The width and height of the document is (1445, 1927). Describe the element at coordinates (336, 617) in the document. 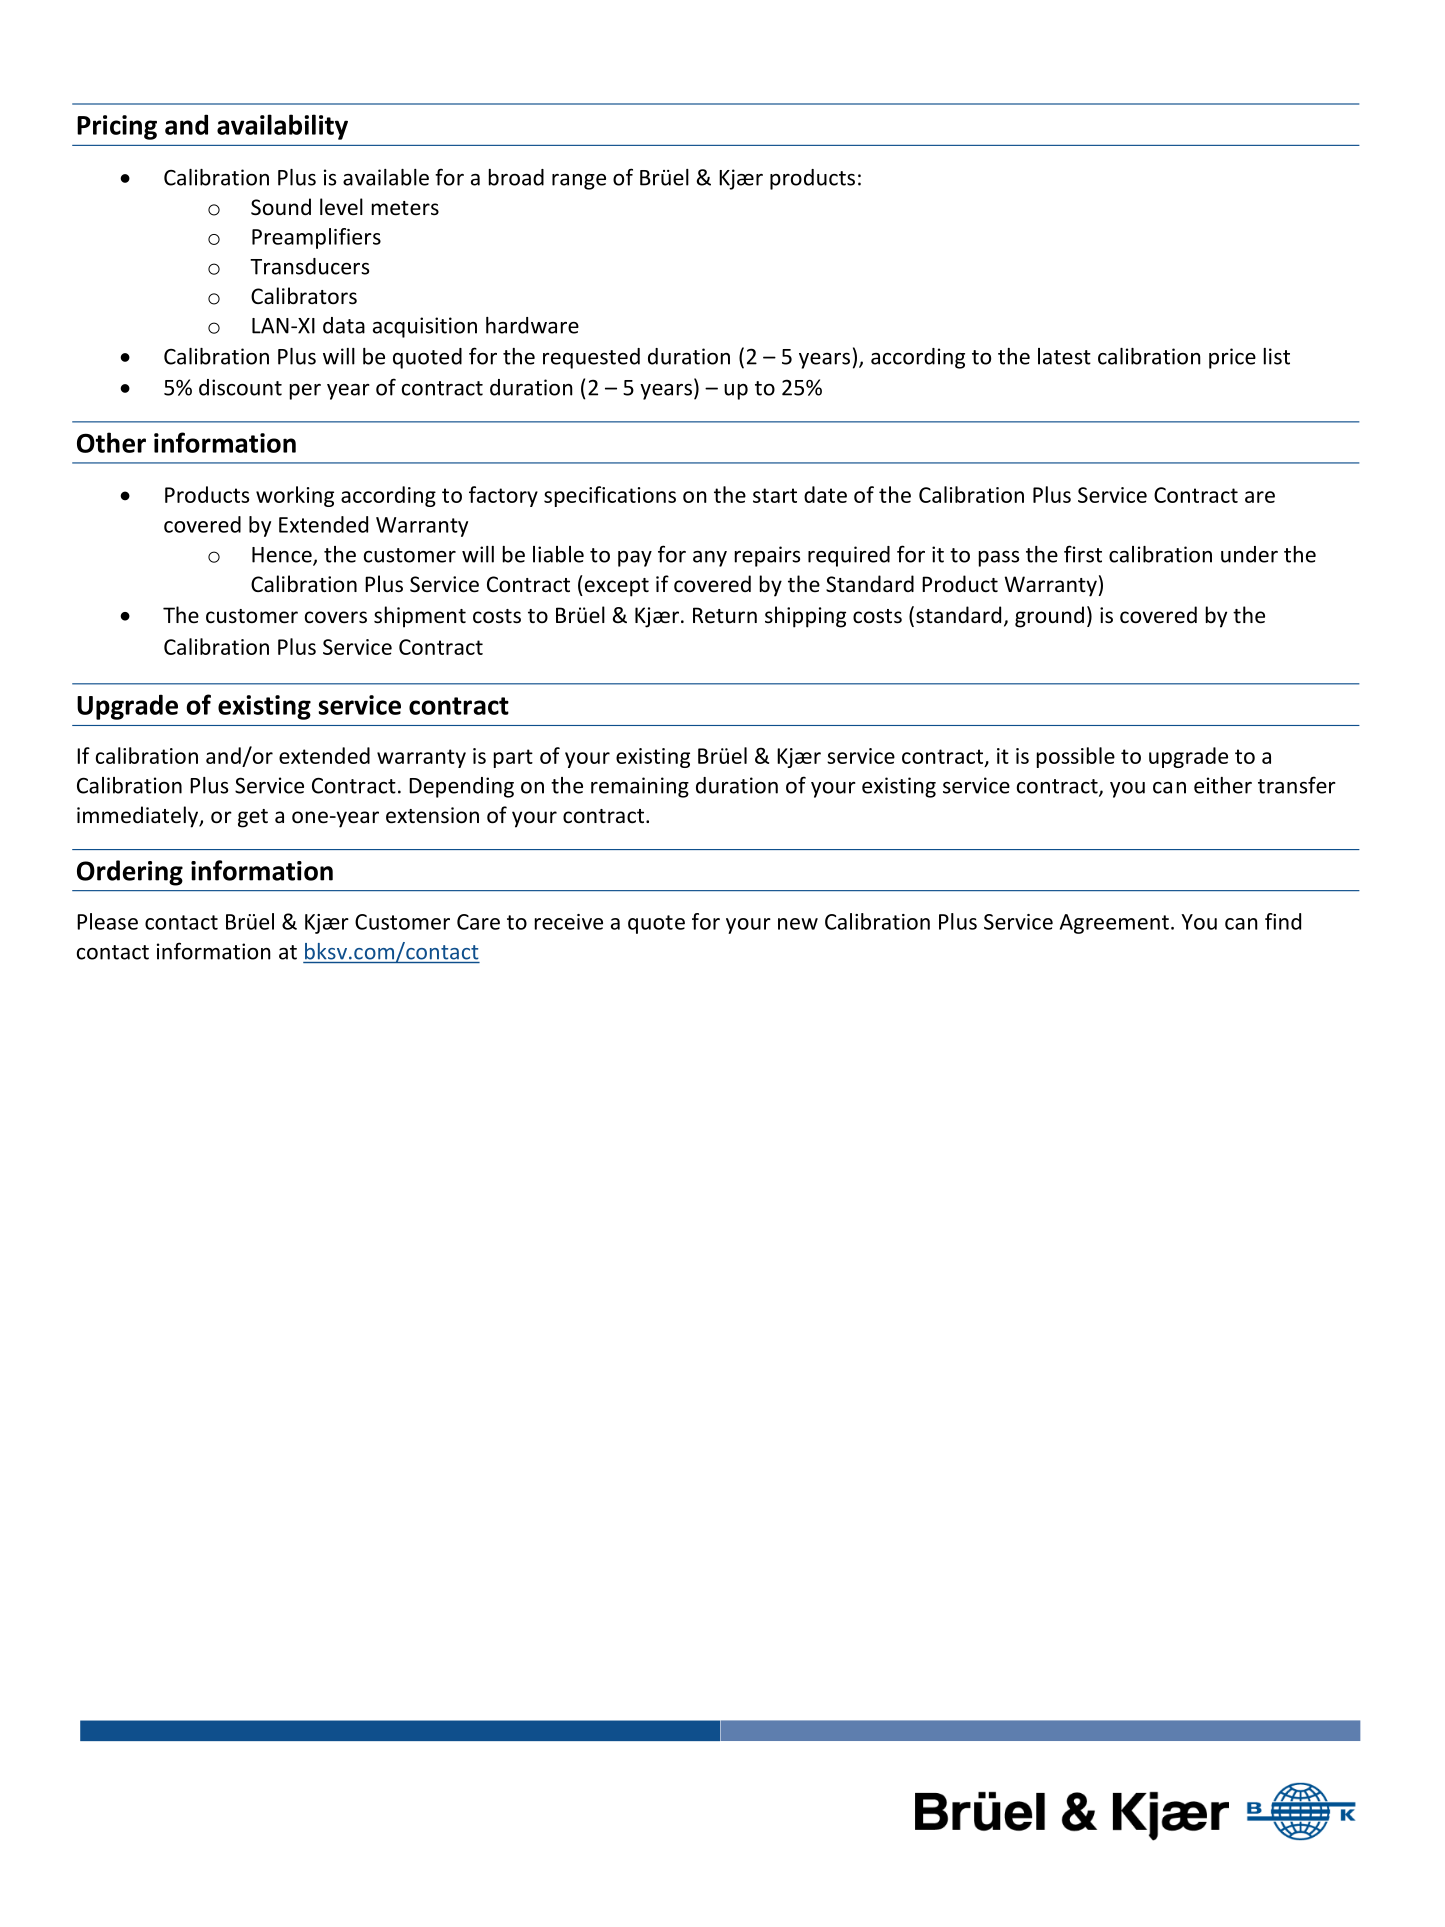

I see `covers` at that location.
